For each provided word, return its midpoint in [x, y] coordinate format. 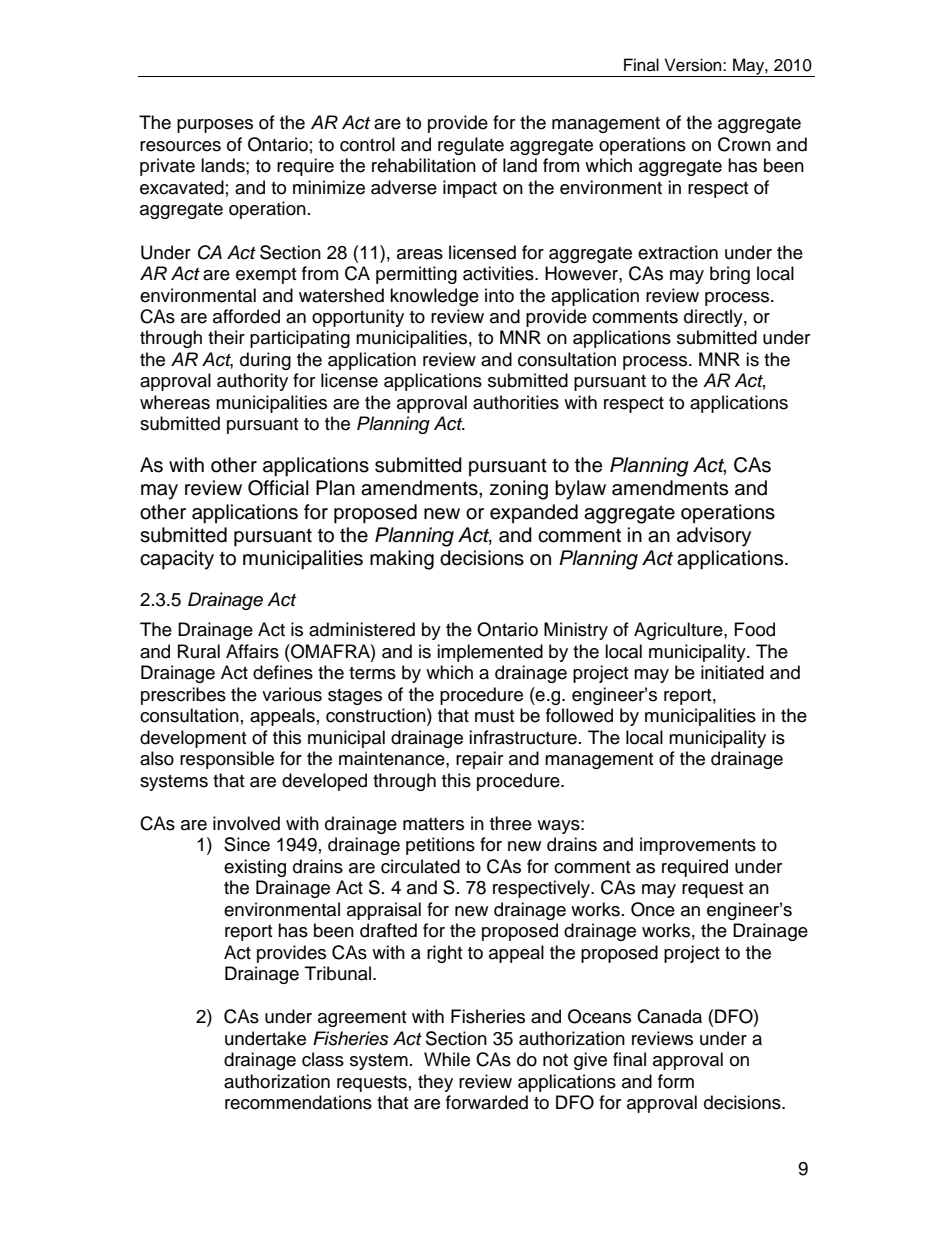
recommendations [298, 1102]
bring [730, 275]
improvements [698, 846]
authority [252, 382]
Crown [744, 144]
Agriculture [679, 631]
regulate [471, 146]
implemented [490, 653]
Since [247, 844]
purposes [215, 126]
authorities [516, 402]
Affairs [252, 651]
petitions [440, 846]
